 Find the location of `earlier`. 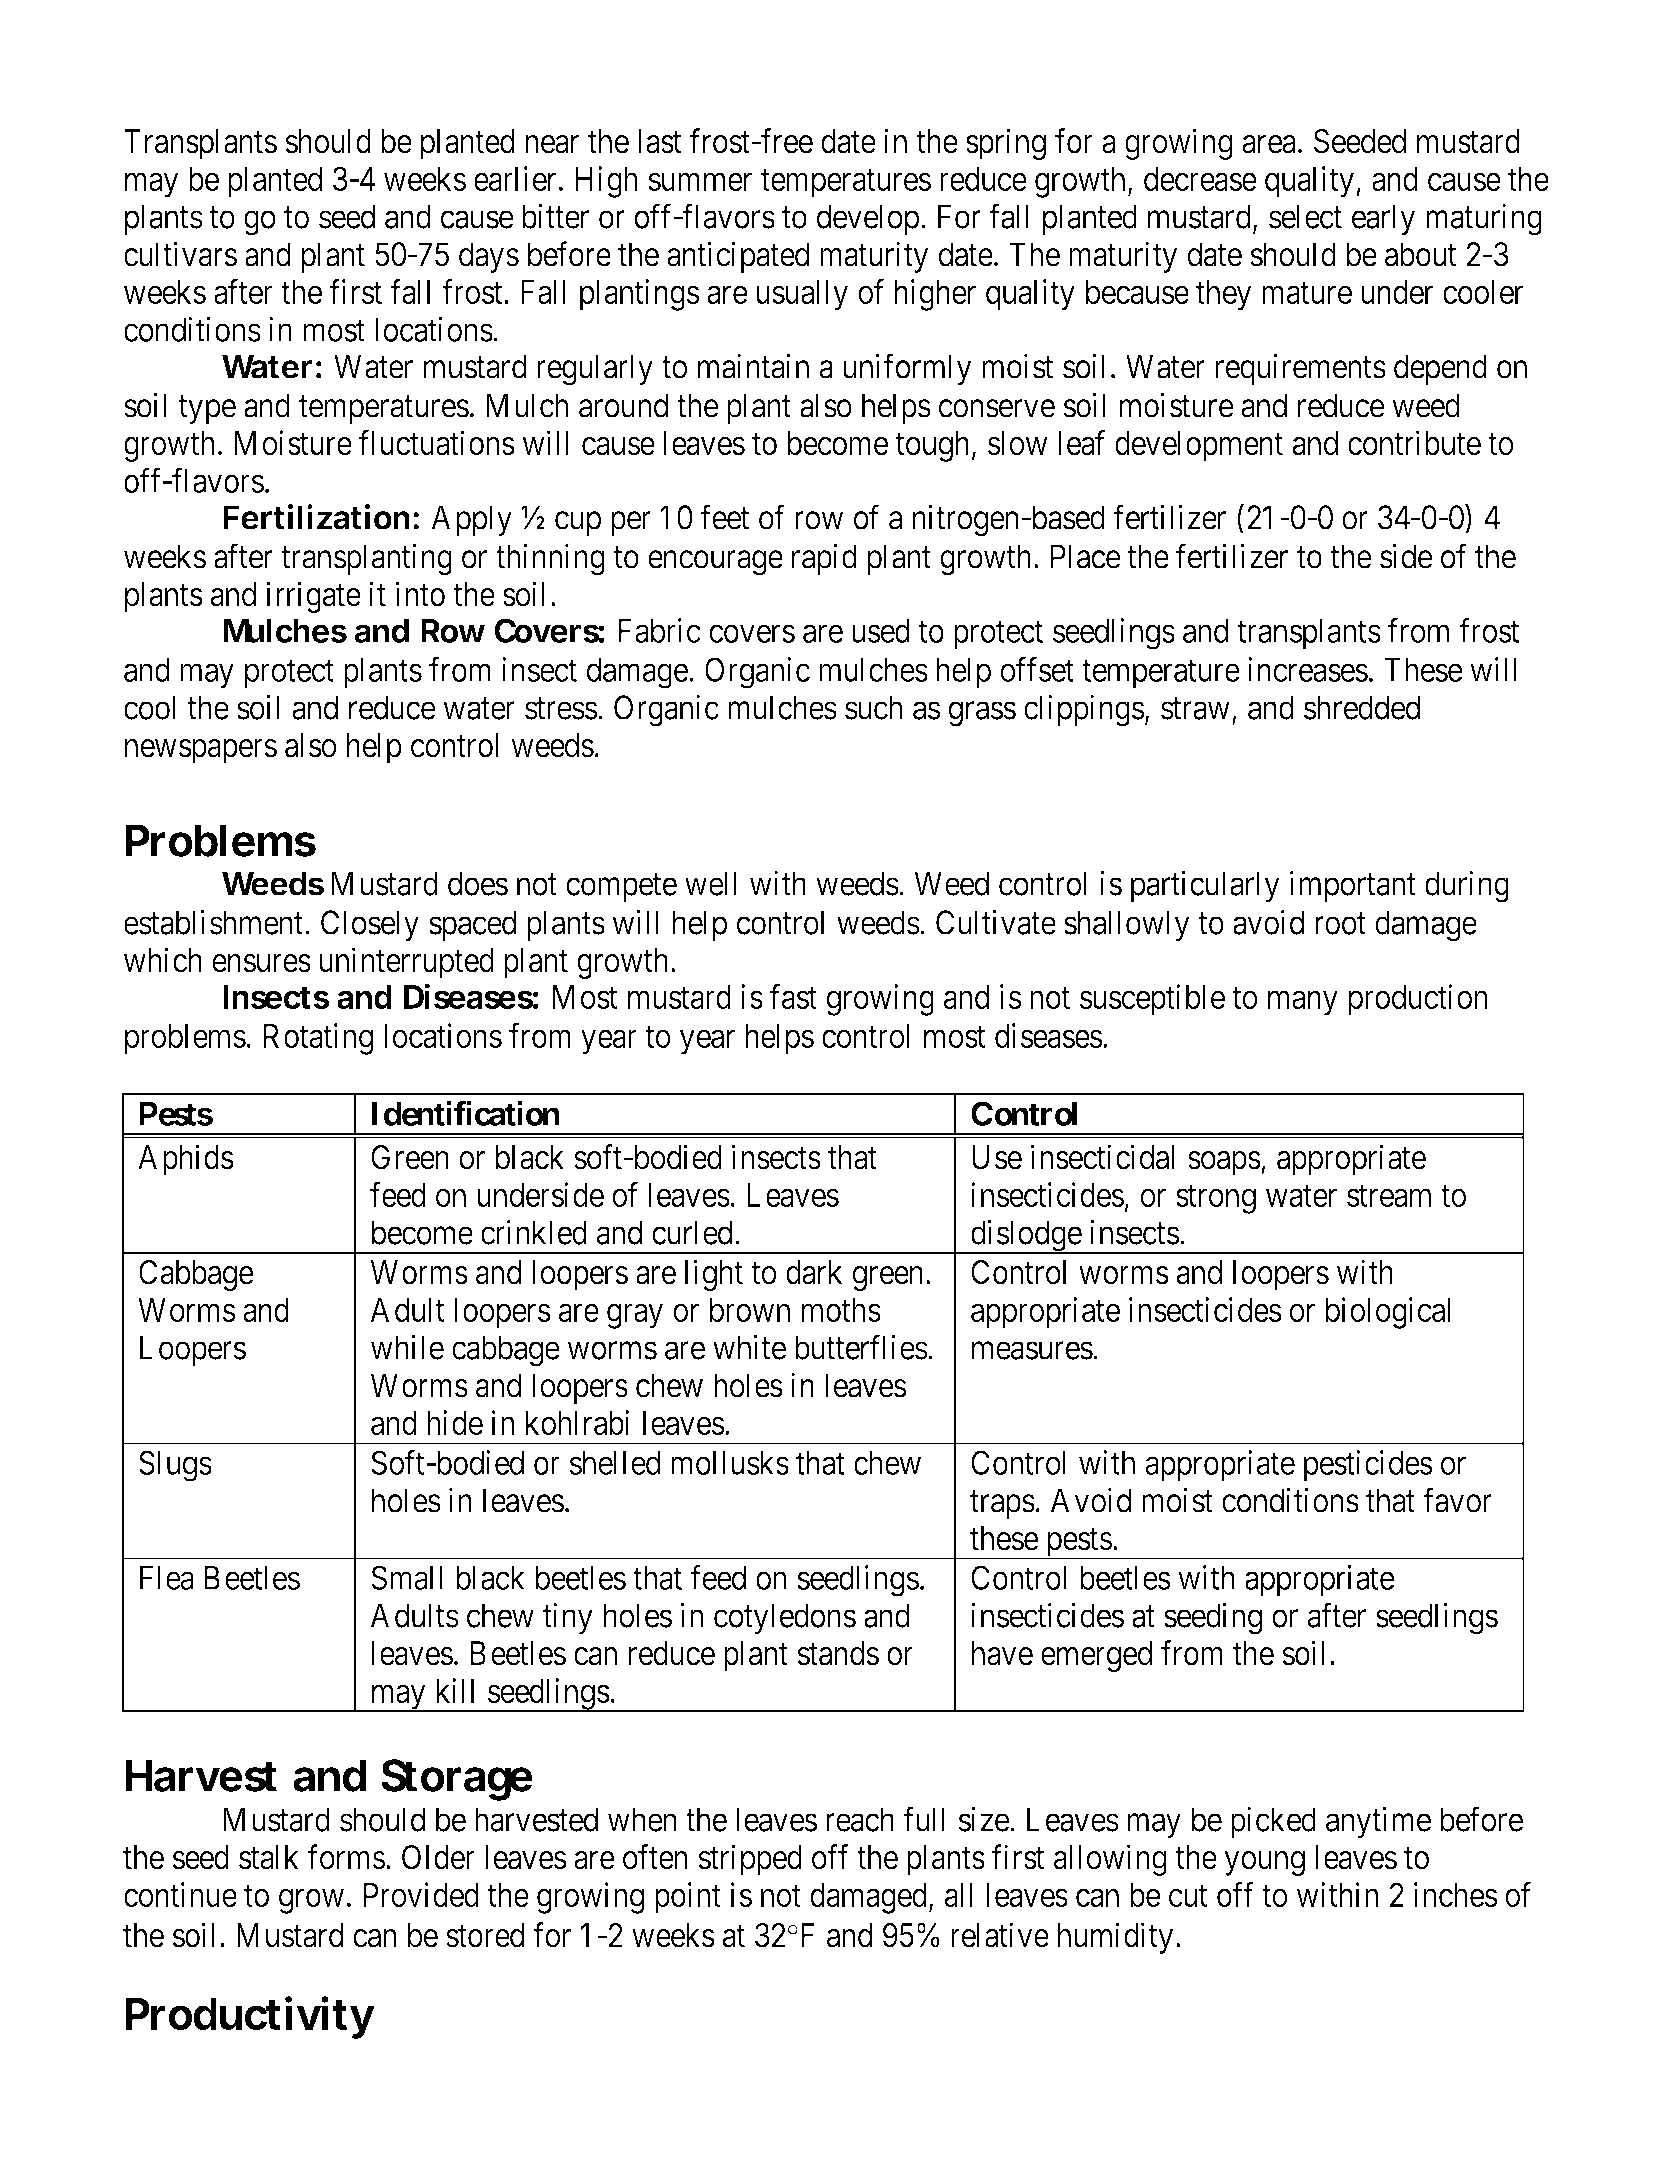

earlier is located at coordinates (515, 178).
